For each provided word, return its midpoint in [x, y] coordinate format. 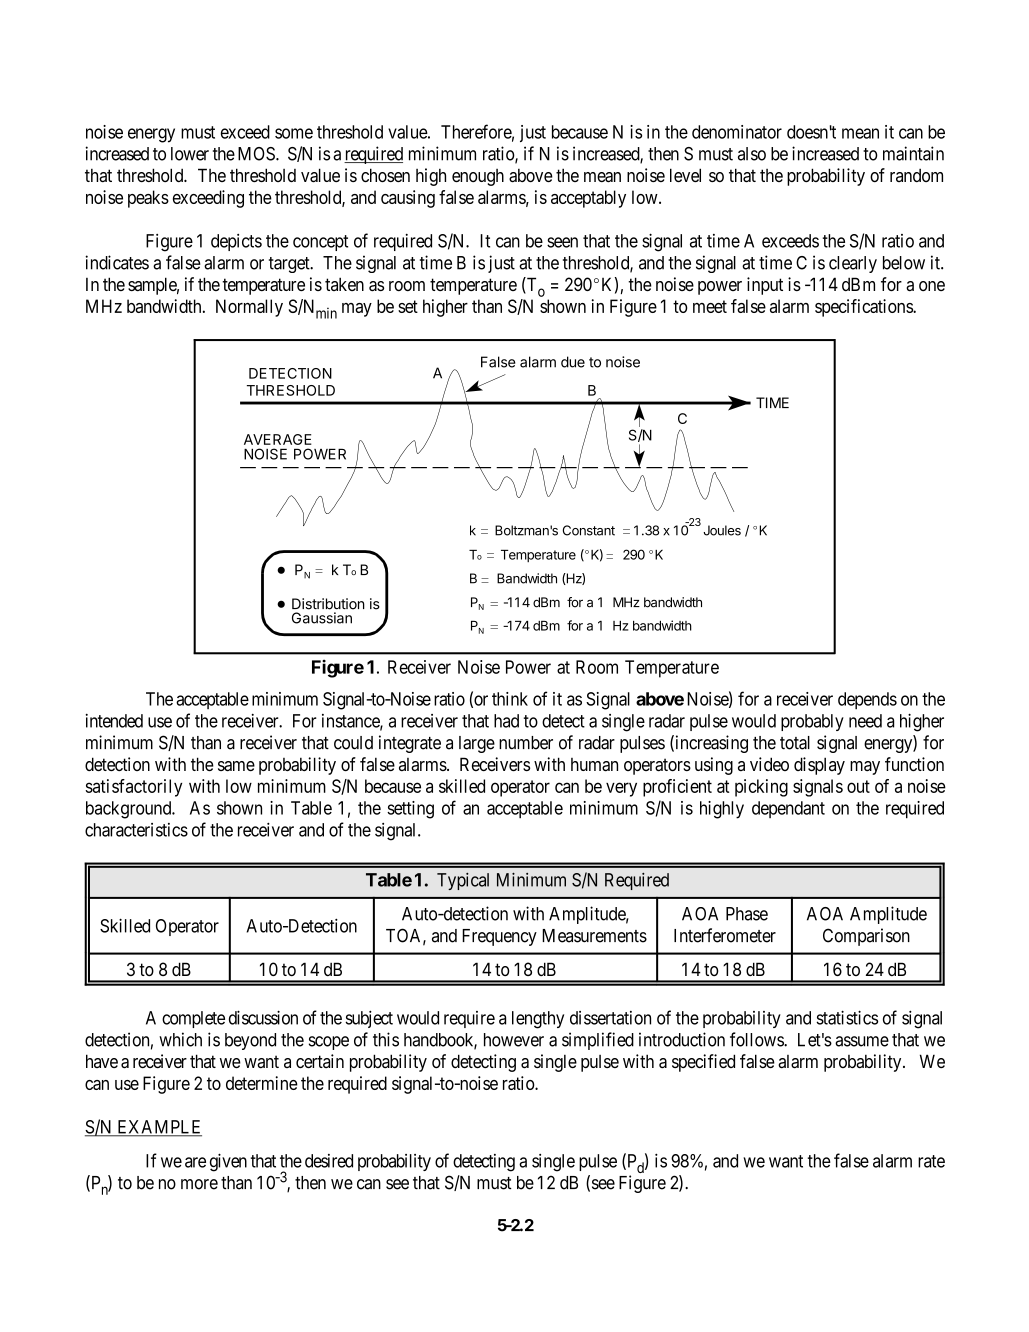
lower [190, 154]
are [195, 1162]
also [752, 154]
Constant [589, 530]
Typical [463, 881]
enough [478, 177]
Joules [722, 530]
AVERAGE [278, 439]
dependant [788, 809]
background [130, 810]
